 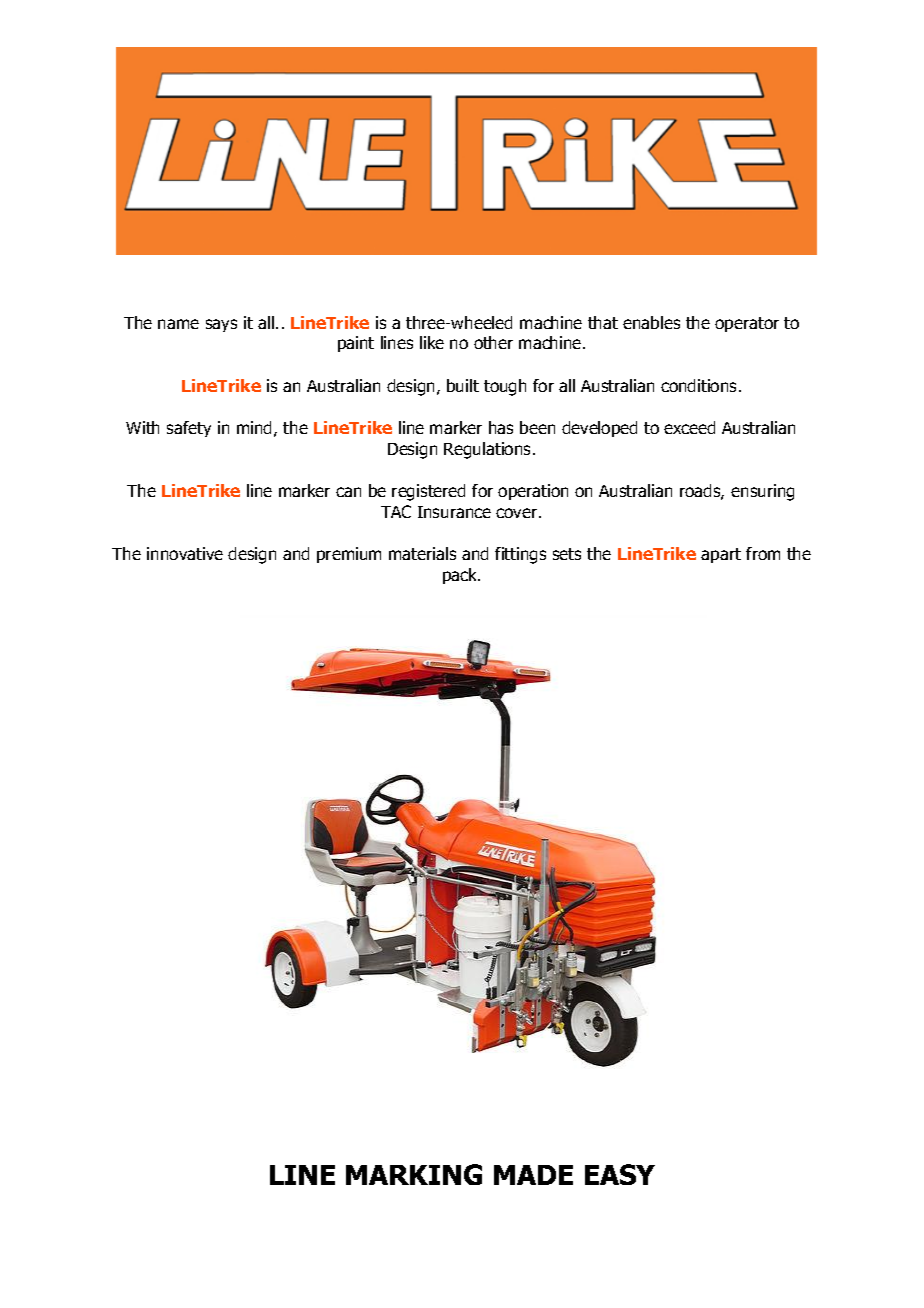 I want to click on innovative, so click(x=185, y=553).
